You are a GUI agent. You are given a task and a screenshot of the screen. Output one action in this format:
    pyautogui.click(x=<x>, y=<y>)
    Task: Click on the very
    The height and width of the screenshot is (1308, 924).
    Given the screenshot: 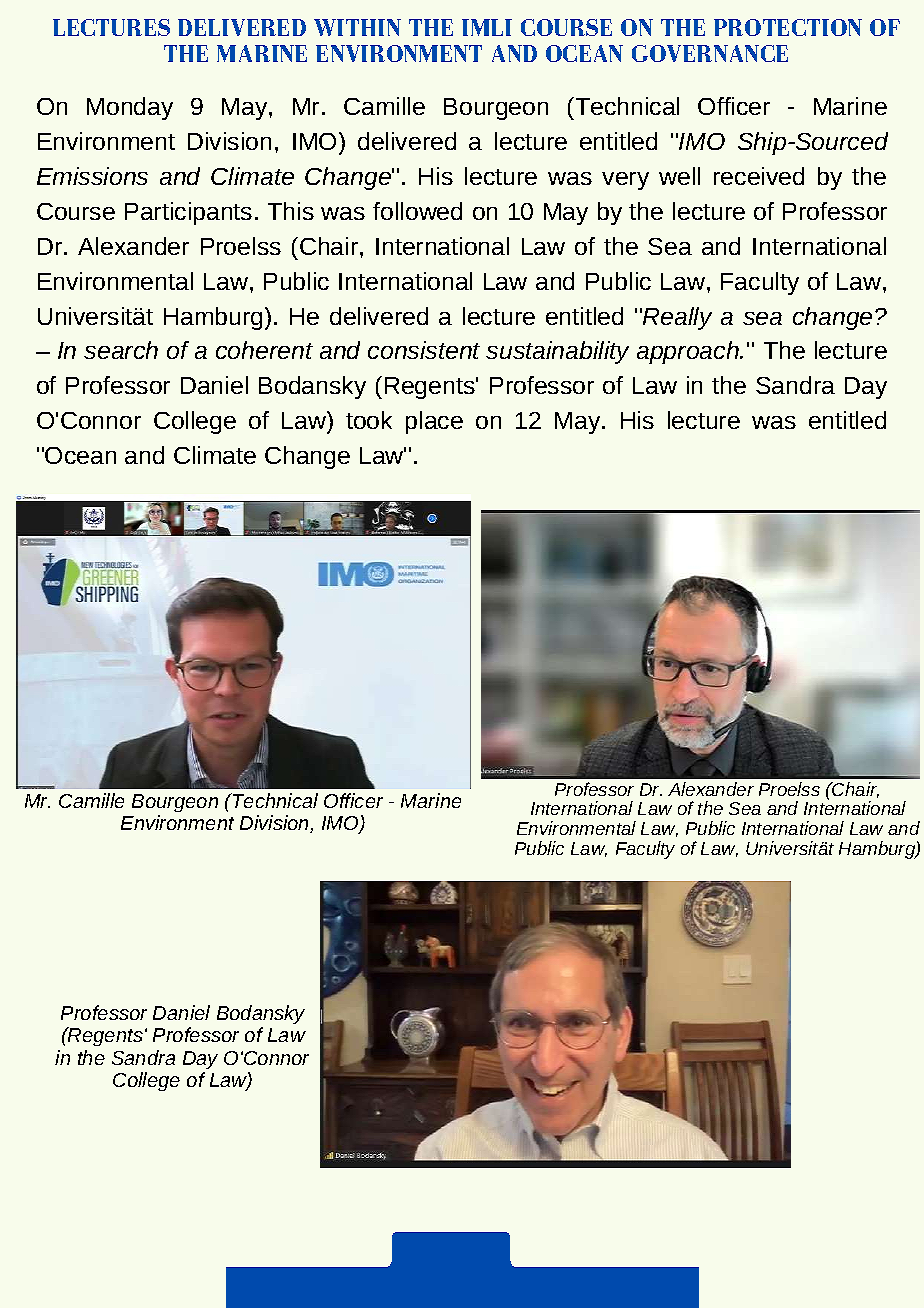 What is the action you would take?
    pyautogui.click(x=625, y=181)
